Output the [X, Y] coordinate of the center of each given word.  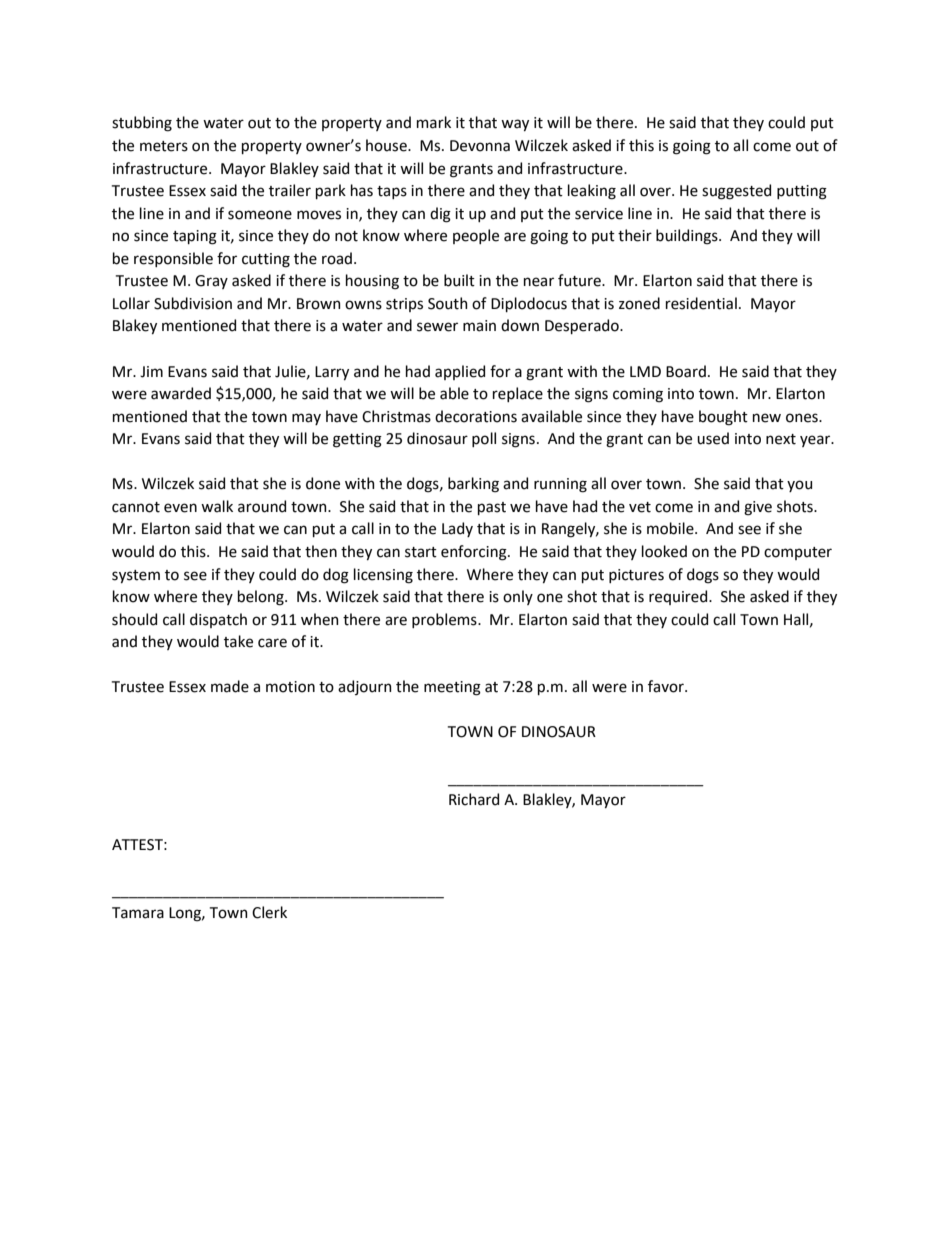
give [758, 508]
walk [217, 506]
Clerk [269, 912]
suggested [736, 192]
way [515, 125]
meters [164, 146]
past [492, 508]
